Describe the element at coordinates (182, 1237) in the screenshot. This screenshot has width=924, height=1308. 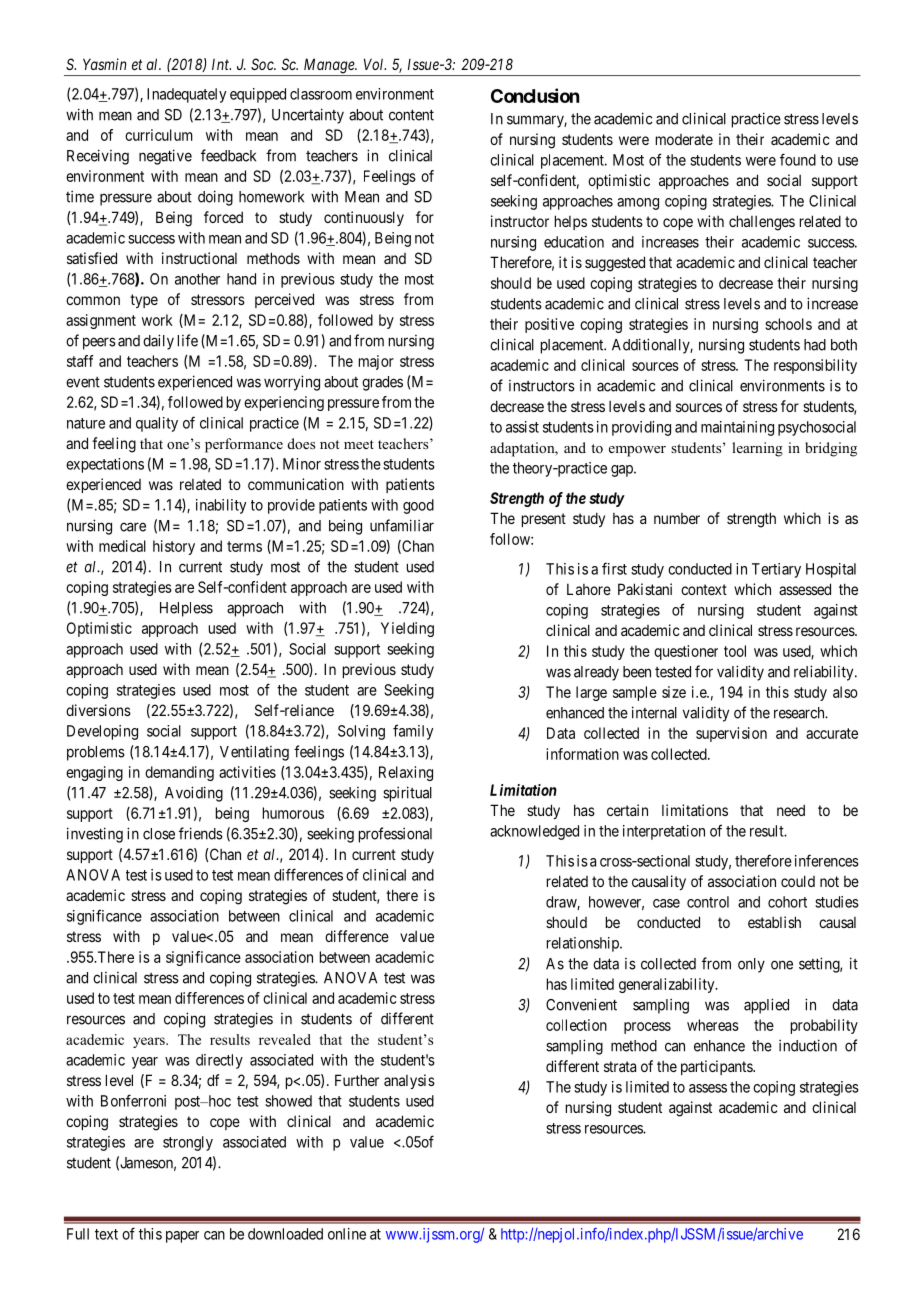
I see `paper` at that location.
